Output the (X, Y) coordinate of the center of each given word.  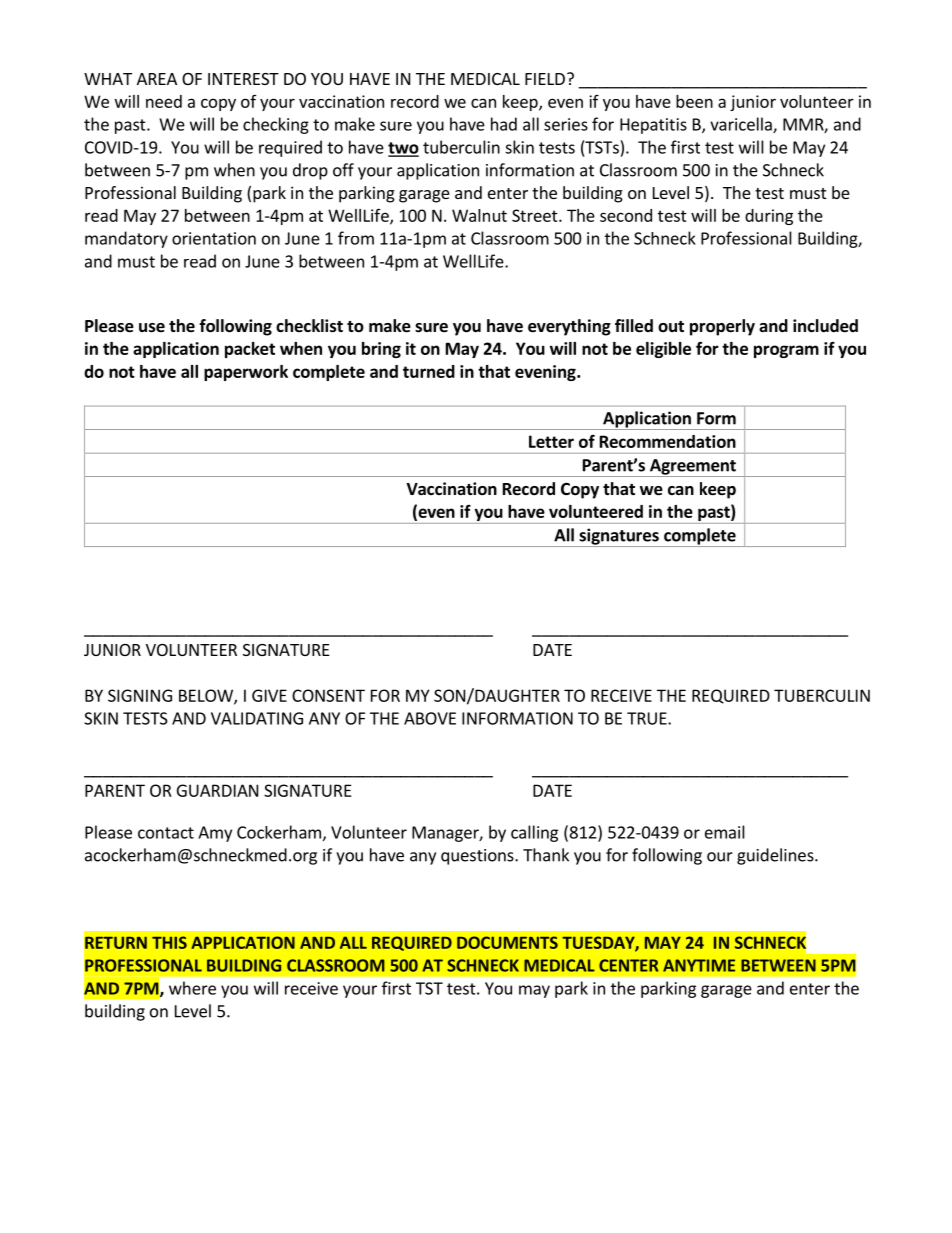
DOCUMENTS (507, 942)
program (786, 351)
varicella (742, 125)
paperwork (246, 373)
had (504, 124)
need (164, 101)
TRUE (648, 718)
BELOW (207, 696)
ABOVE (430, 718)
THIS (169, 942)
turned (429, 371)
